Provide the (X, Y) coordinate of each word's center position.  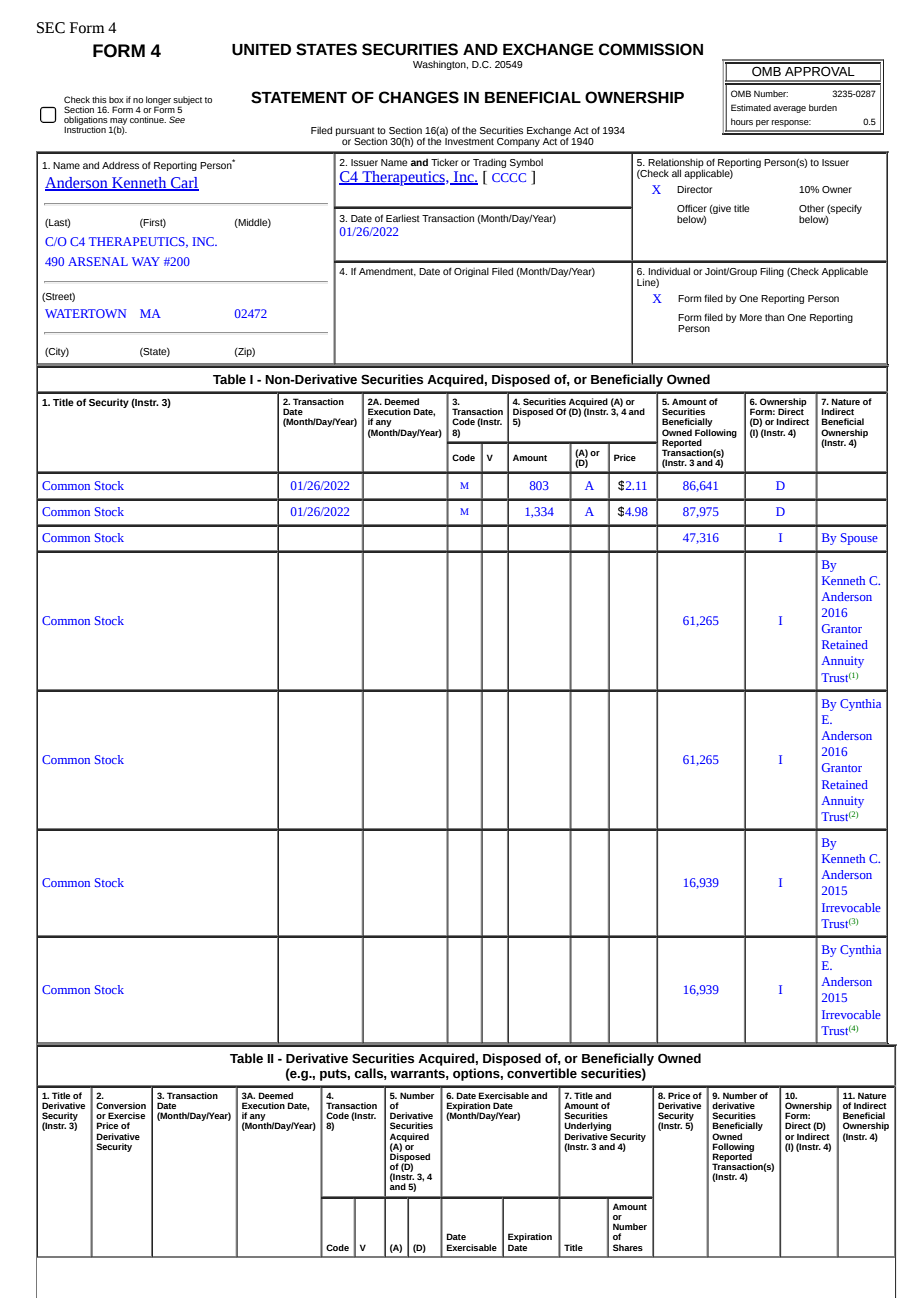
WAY (146, 261)
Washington (440, 65)
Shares (628, 1247)
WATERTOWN (85, 313)
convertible (542, 1073)
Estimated (751, 107)
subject (187, 101)
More (751, 317)
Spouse (859, 539)
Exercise (126, 1115)
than (774, 317)
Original (471, 272)
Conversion (121, 1105)
